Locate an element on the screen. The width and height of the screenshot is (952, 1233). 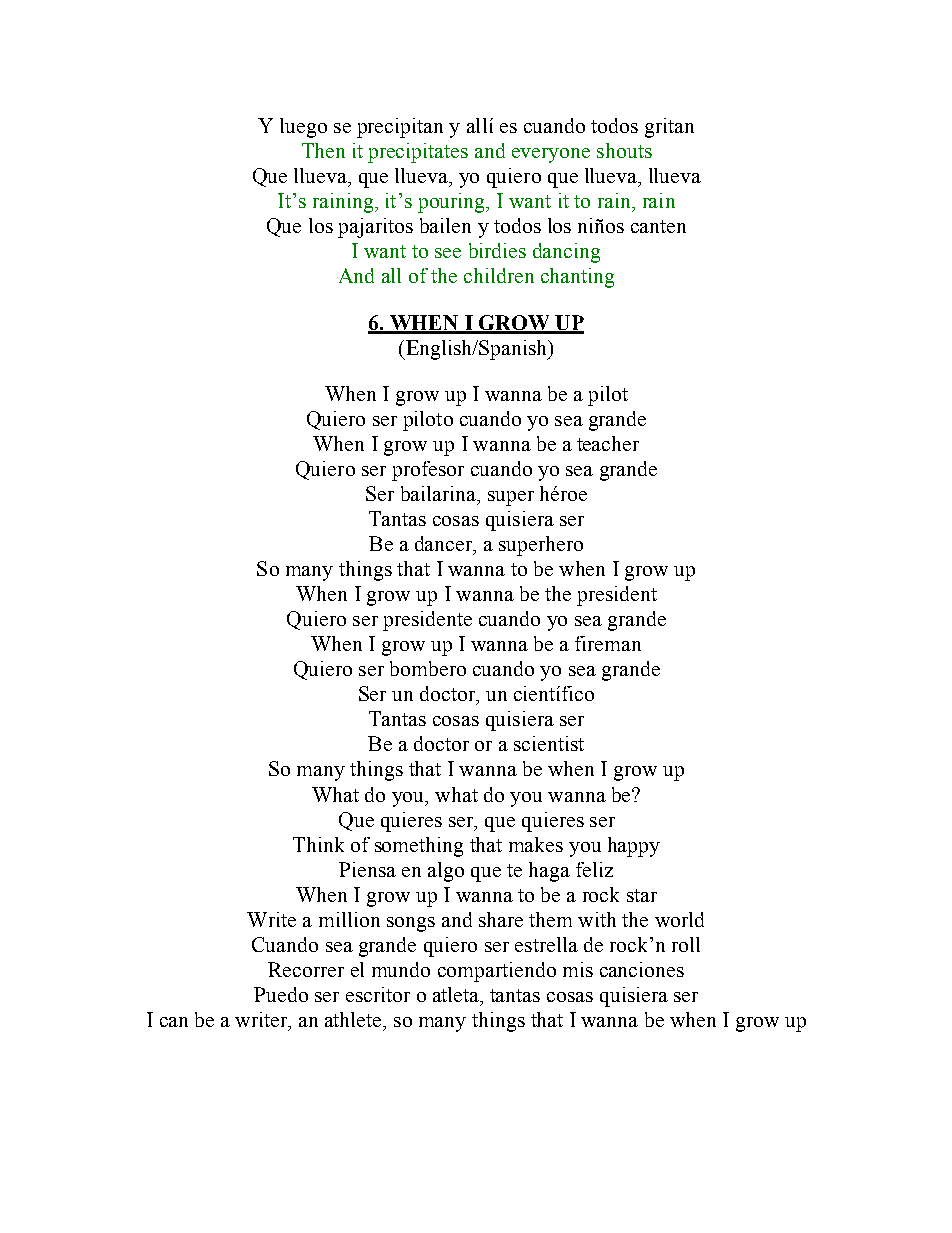
Think is located at coordinates (318, 844).
